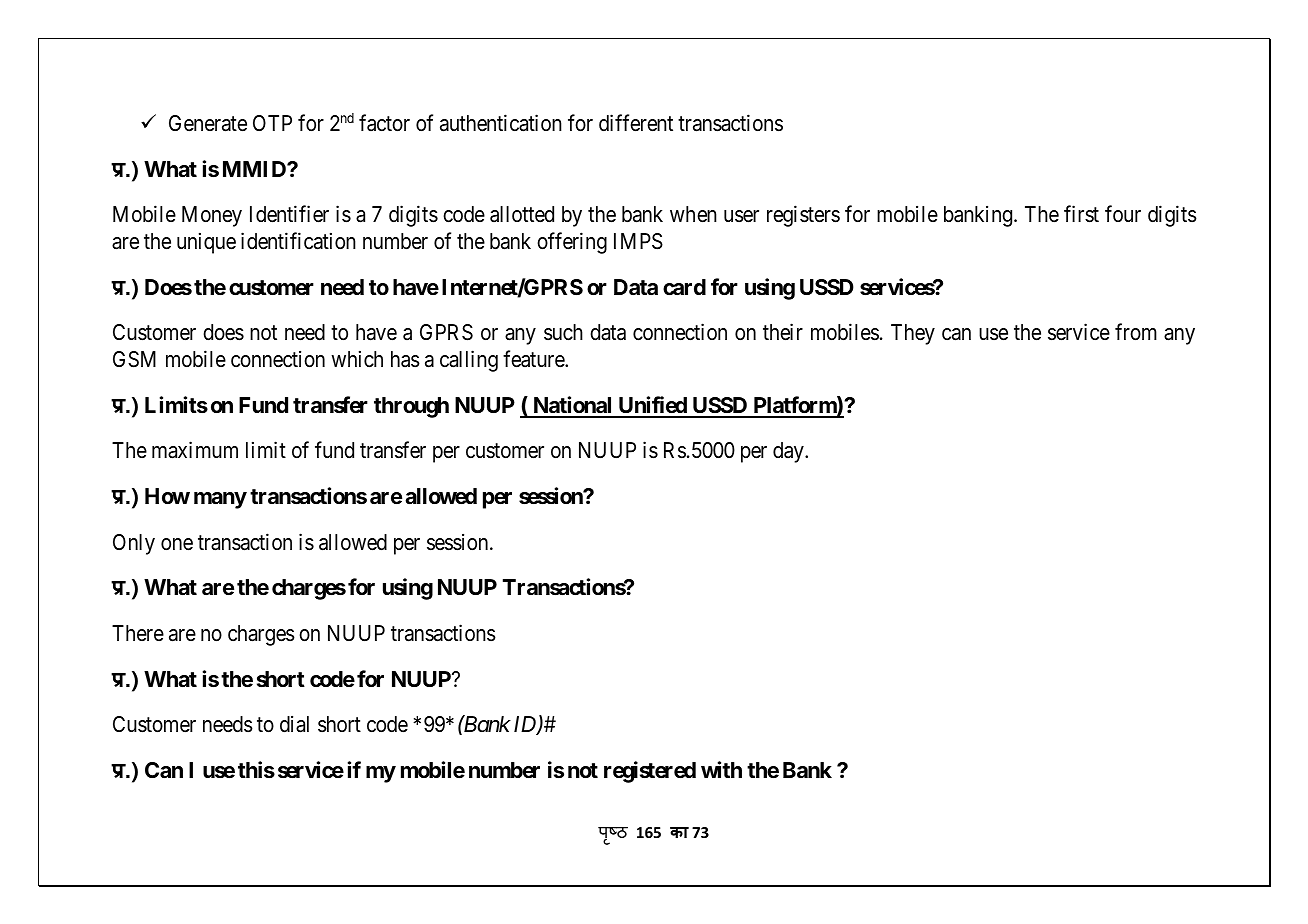 This document has width=1308, height=924. Describe the element at coordinates (294, 724) in the document. I see `dial` at that location.
